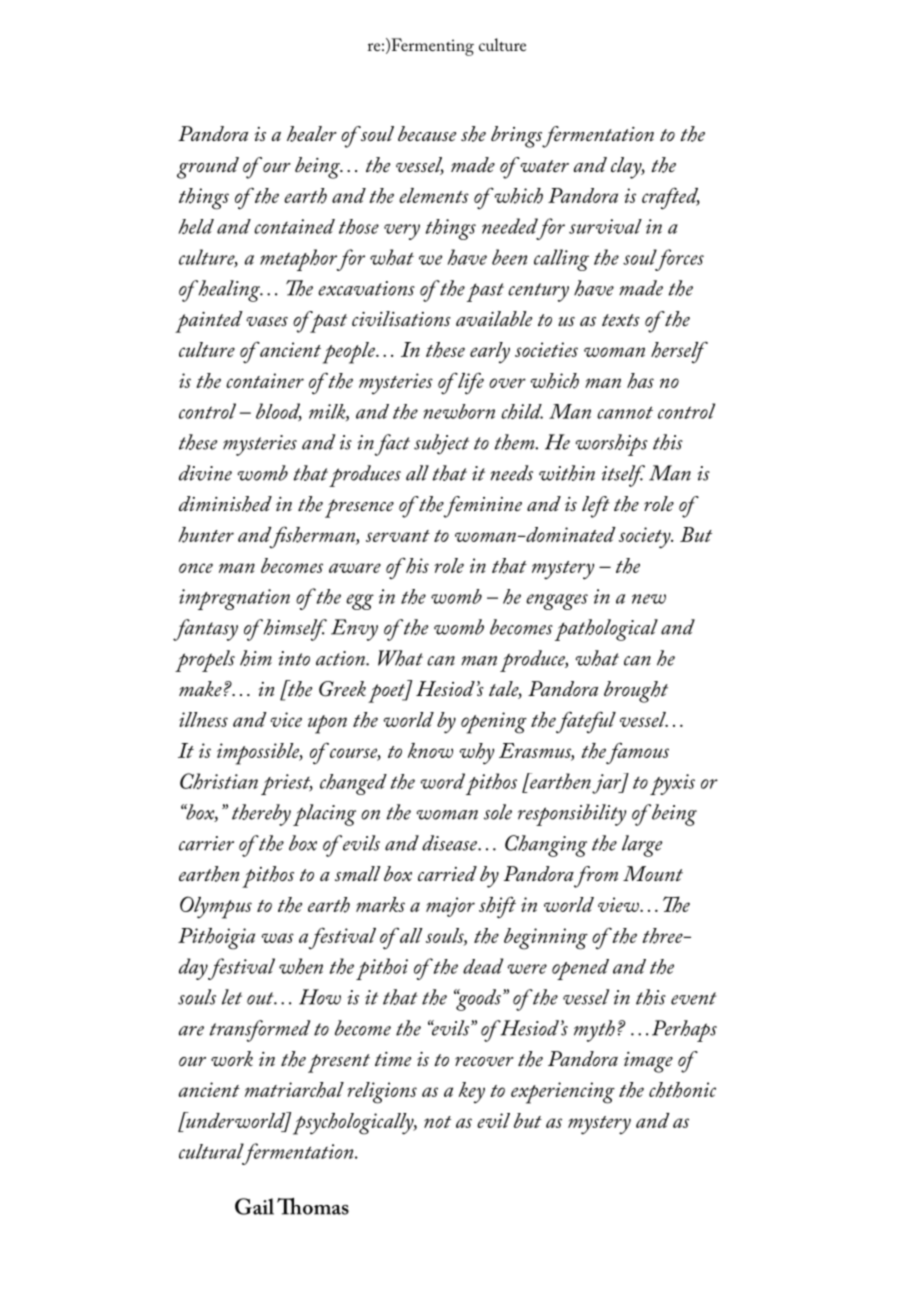 The height and width of the page is (1311, 924). Describe the element at coordinates (208, 168) in the page. I see `ground` at that location.
